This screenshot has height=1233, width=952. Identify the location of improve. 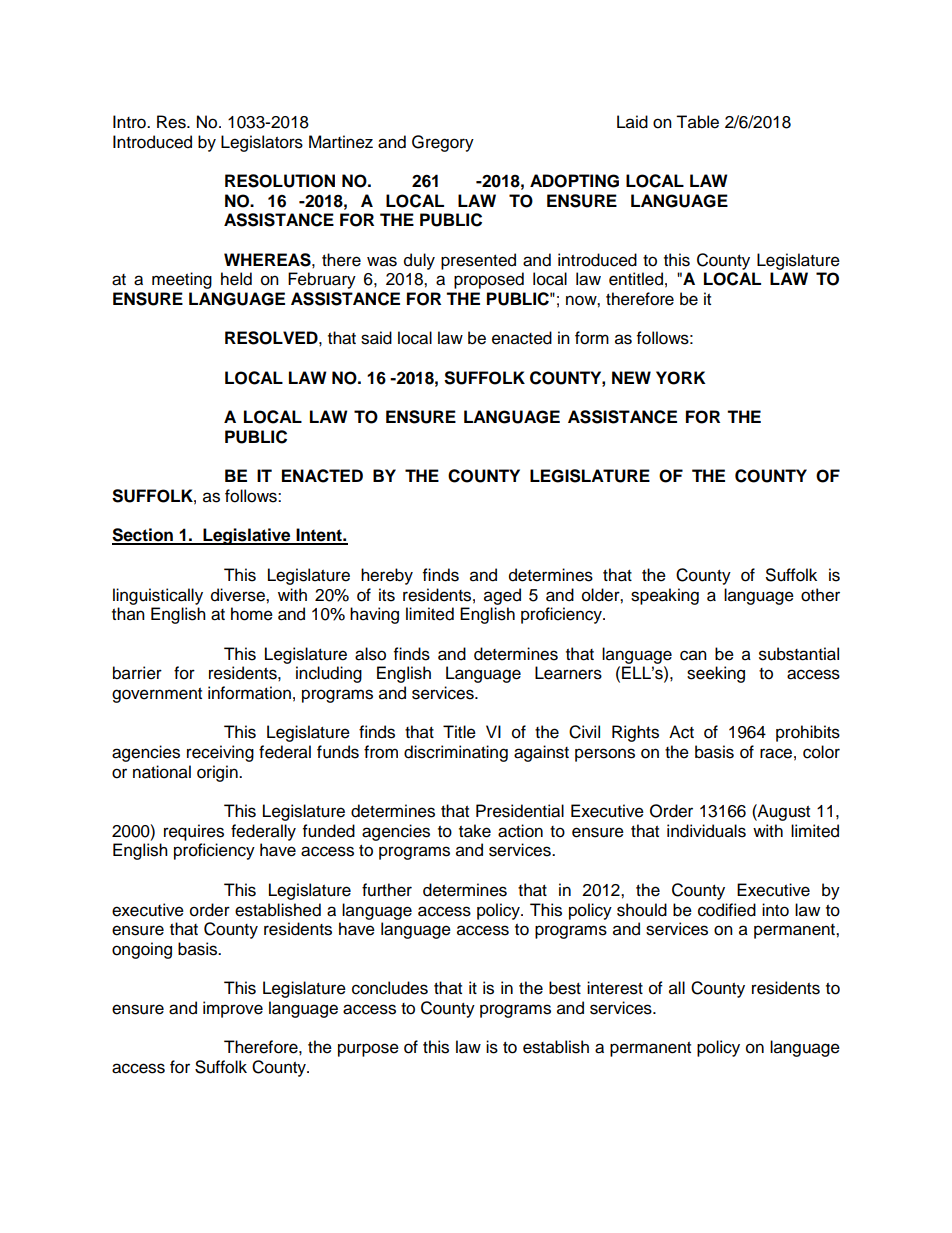
(233, 1009).
